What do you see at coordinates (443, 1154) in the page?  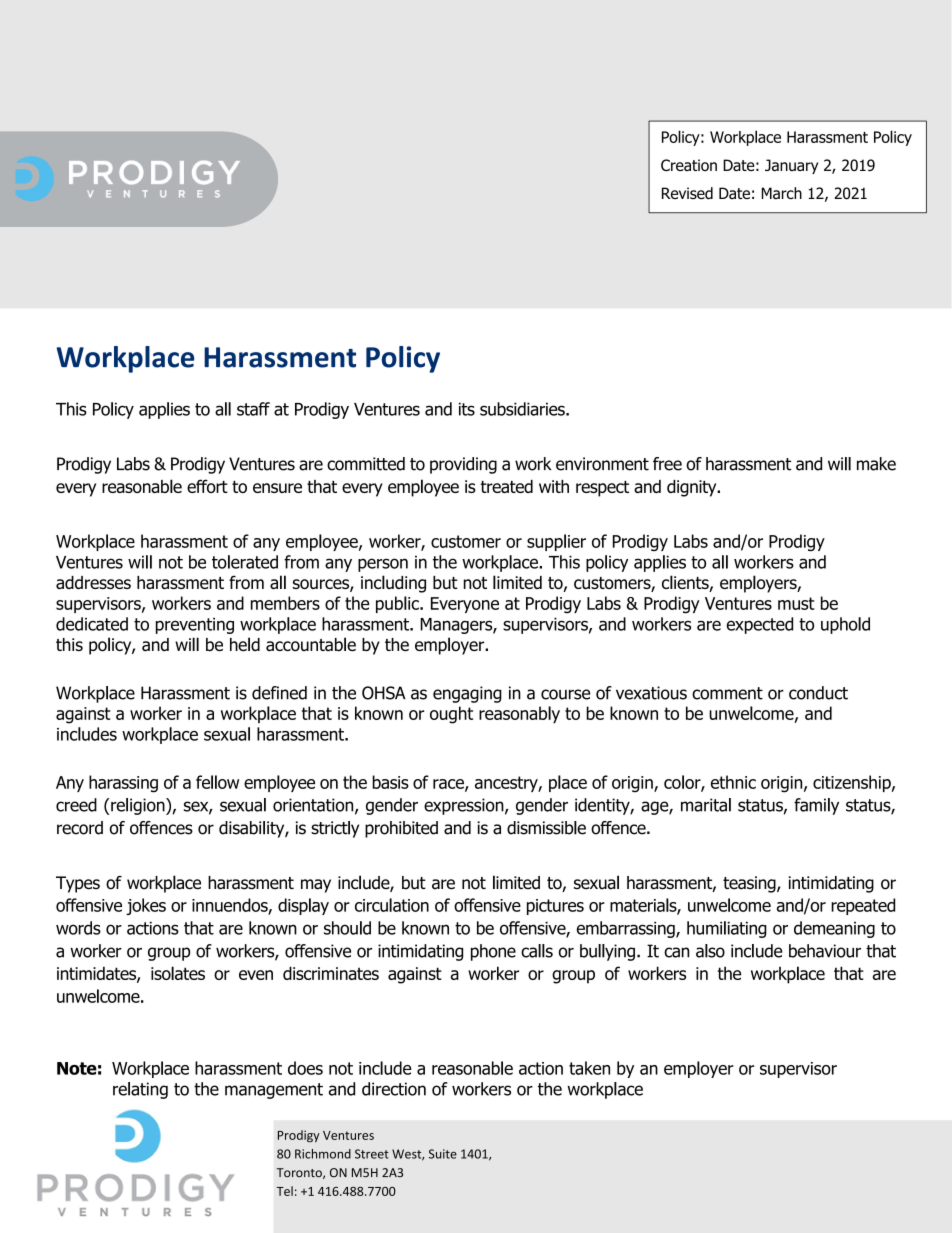 I see `Suite` at bounding box center [443, 1154].
